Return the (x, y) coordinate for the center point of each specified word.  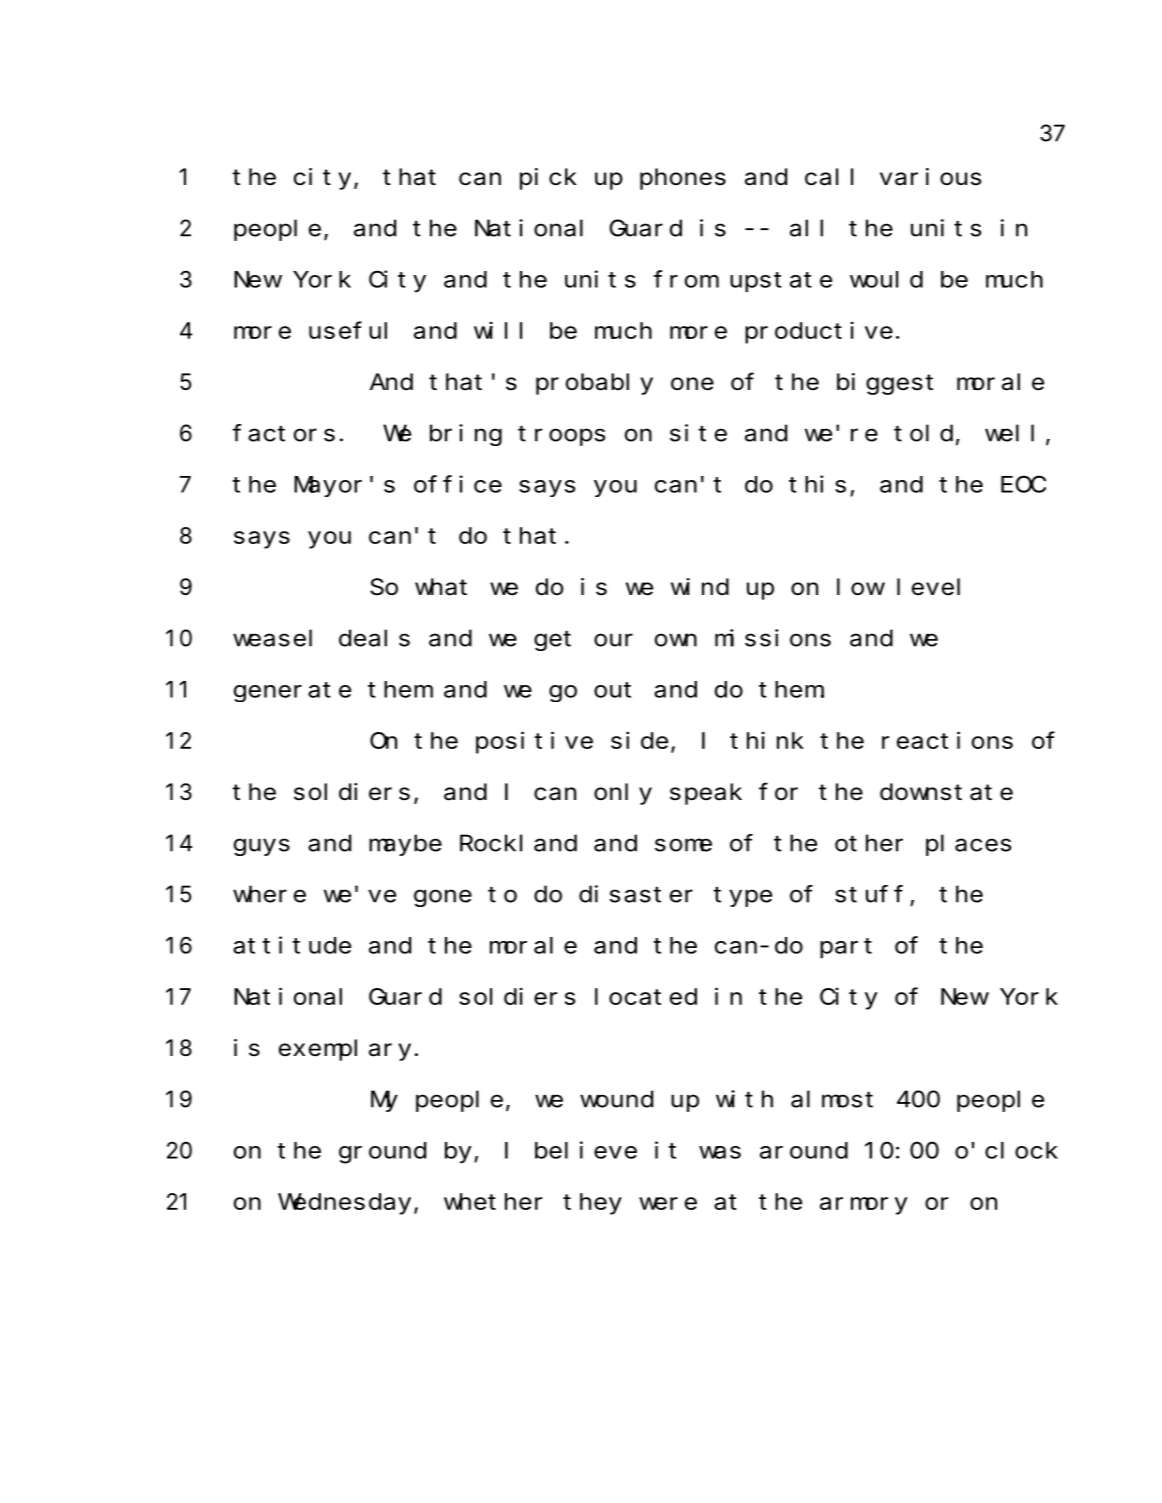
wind (700, 587)
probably (594, 384)
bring (466, 435)
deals (374, 638)
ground (382, 1153)
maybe (405, 845)
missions (773, 638)
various (930, 177)
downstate (946, 792)
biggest (885, 384)
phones (683, 179)
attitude (292, 945)
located (646, 996)
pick (548, 179)
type (742, 897)
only (623, 794)
